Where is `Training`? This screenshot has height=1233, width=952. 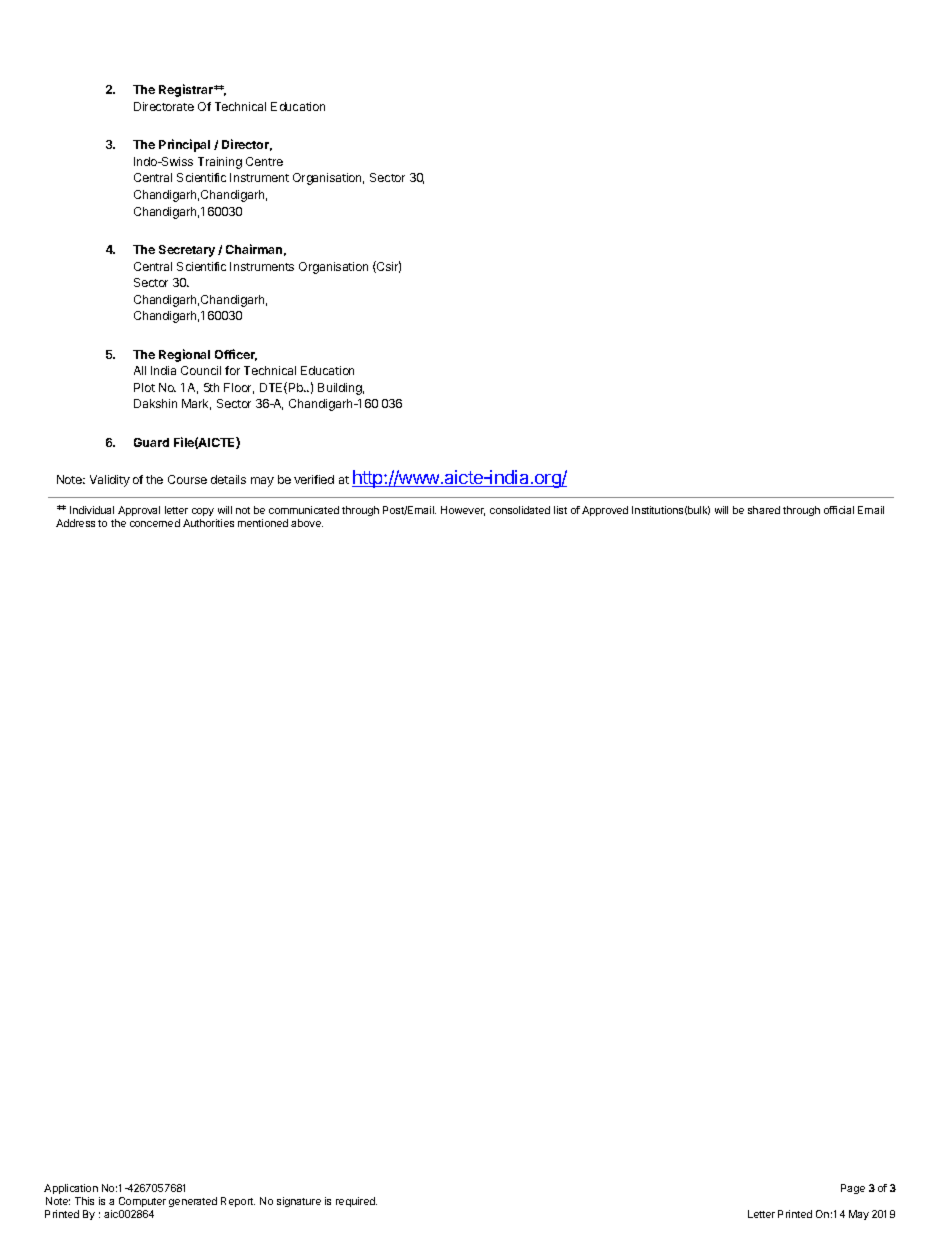
Training is located at coordinates (220, 163).
